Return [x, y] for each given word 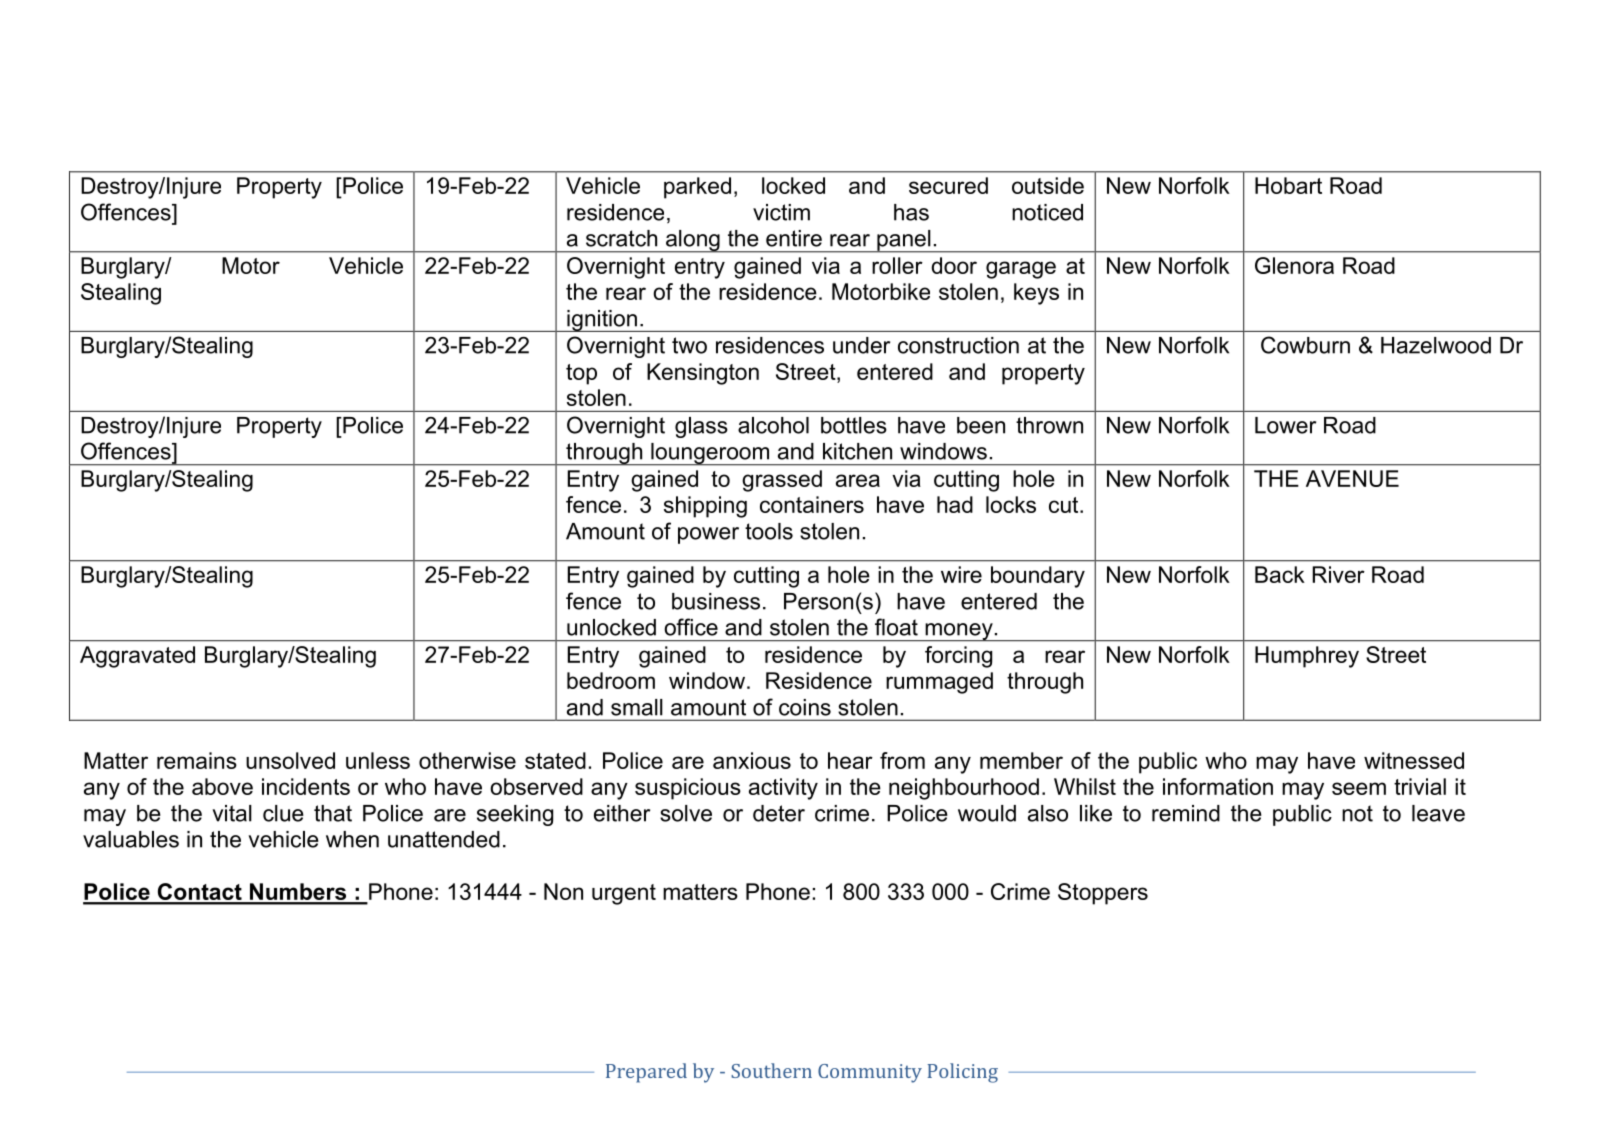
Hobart [1288, 185]
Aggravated [137, 657]
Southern [771, 1070]
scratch [621, 238]
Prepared [646, 1073]
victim [781, 212]
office [691, 627]
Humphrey [1307, 657]
